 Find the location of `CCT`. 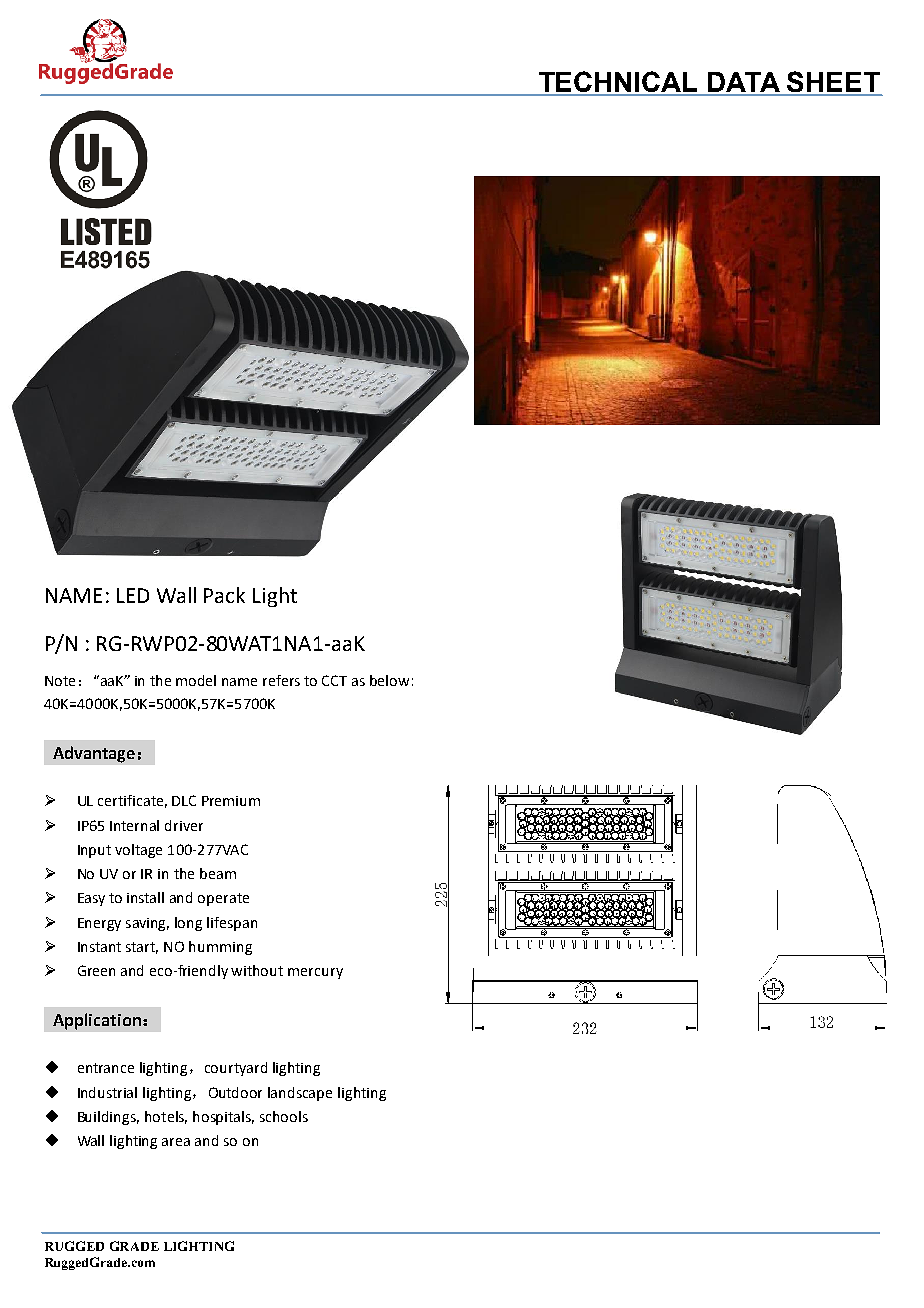

CCT is located at coordinates (334, 680).
